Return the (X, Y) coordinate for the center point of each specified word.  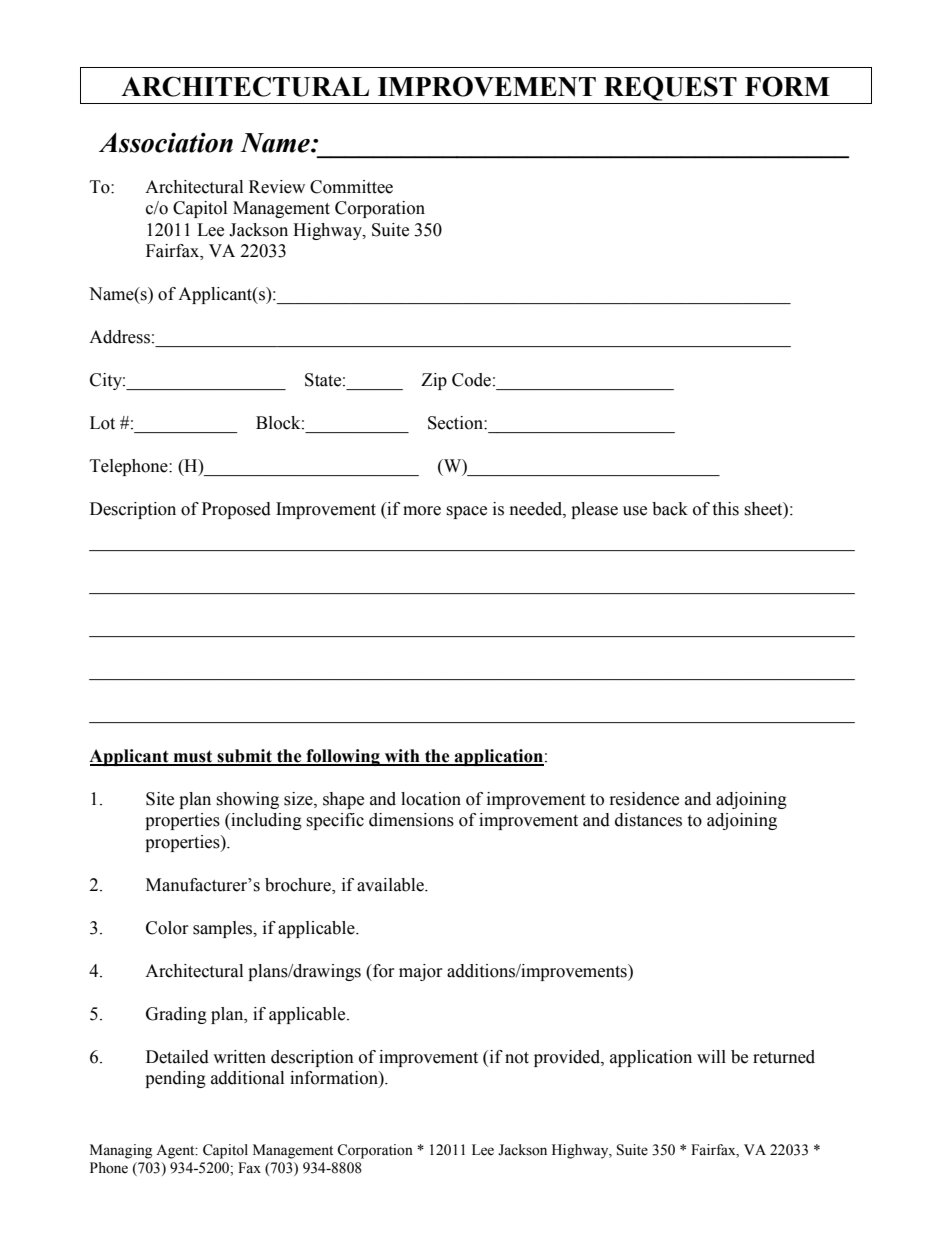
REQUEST (670, 88)
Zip (434, 381)
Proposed (236, 510)
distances (648, 820)
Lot (102, 423)
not (517, 1058)
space (466, 512)
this (725, 509)
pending (175, 1079)
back (670, 509)
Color (167, 928)
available (391, 885)
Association (166, 142)
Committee (351, 187)
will (711, 1056)
